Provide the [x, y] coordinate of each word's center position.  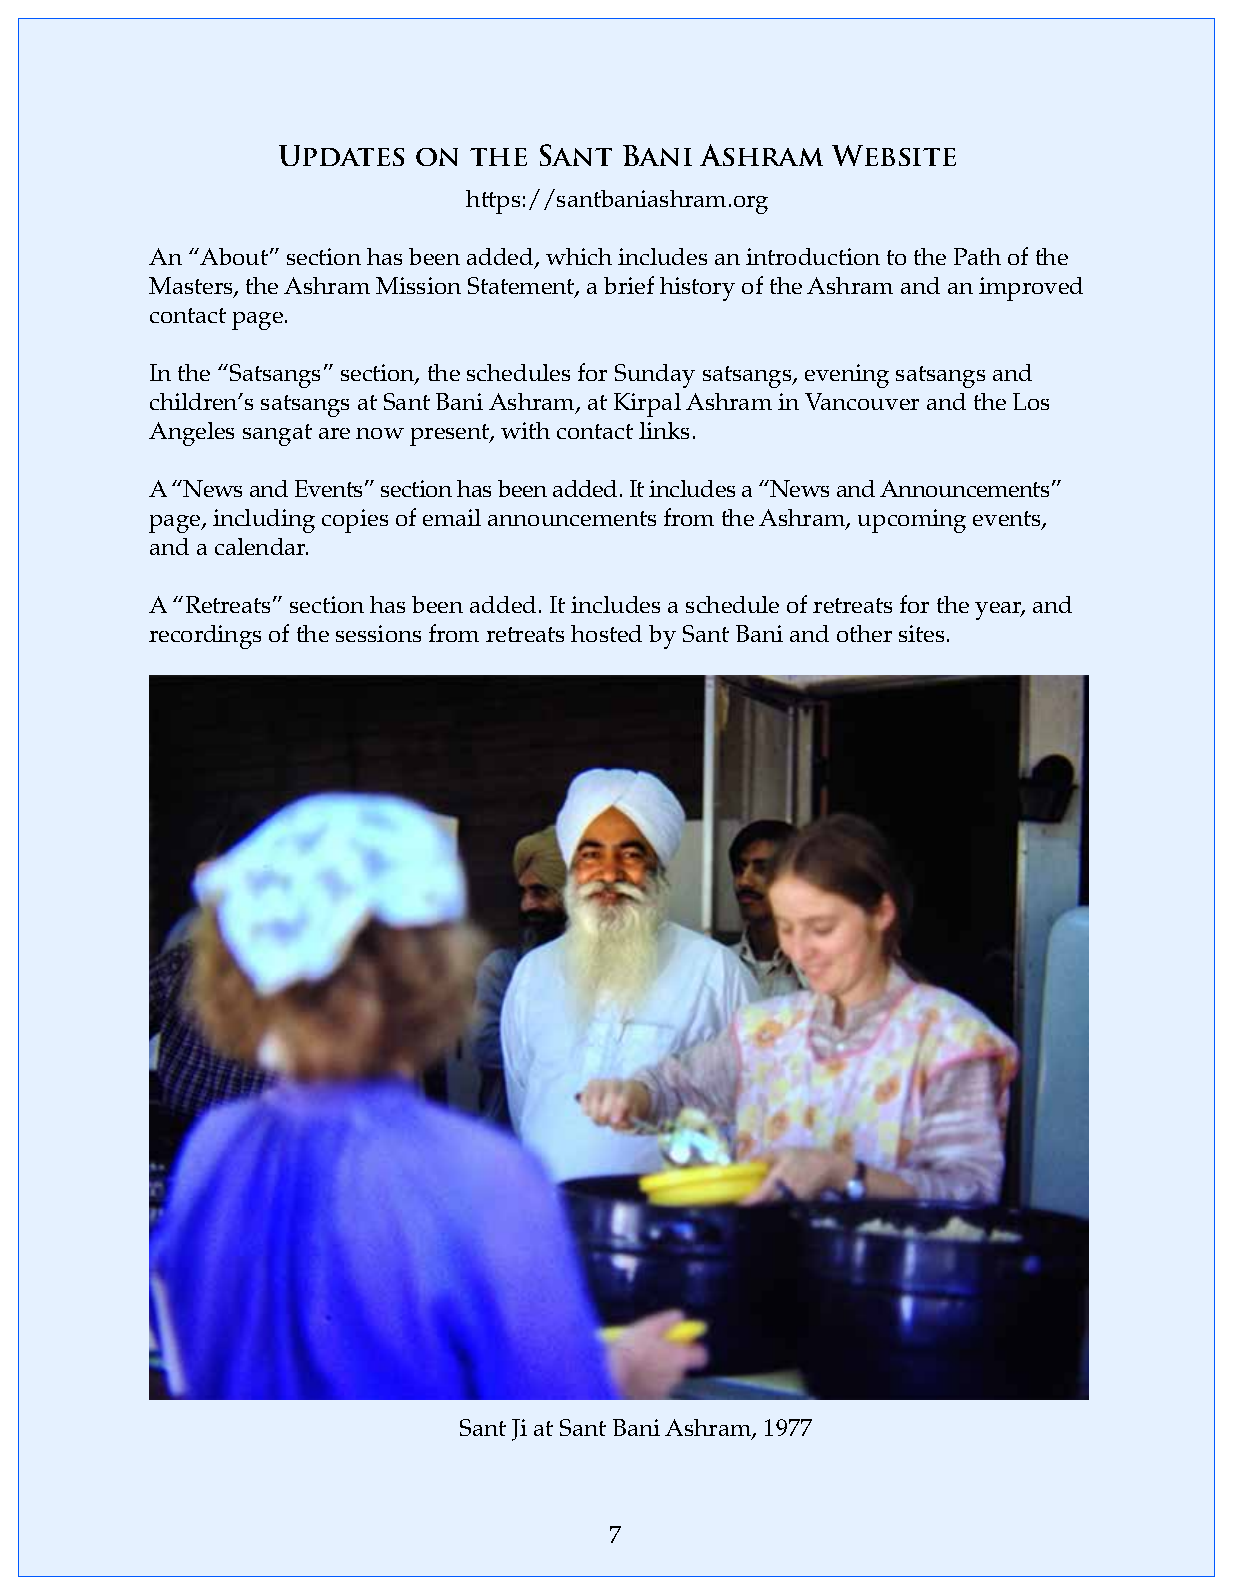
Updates [341, 155]
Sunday [655, 376]
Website [894, 155]
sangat [277, 435]
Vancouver [862, 401]
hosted [606, 633]
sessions [378, 633]
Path [977, 256]
